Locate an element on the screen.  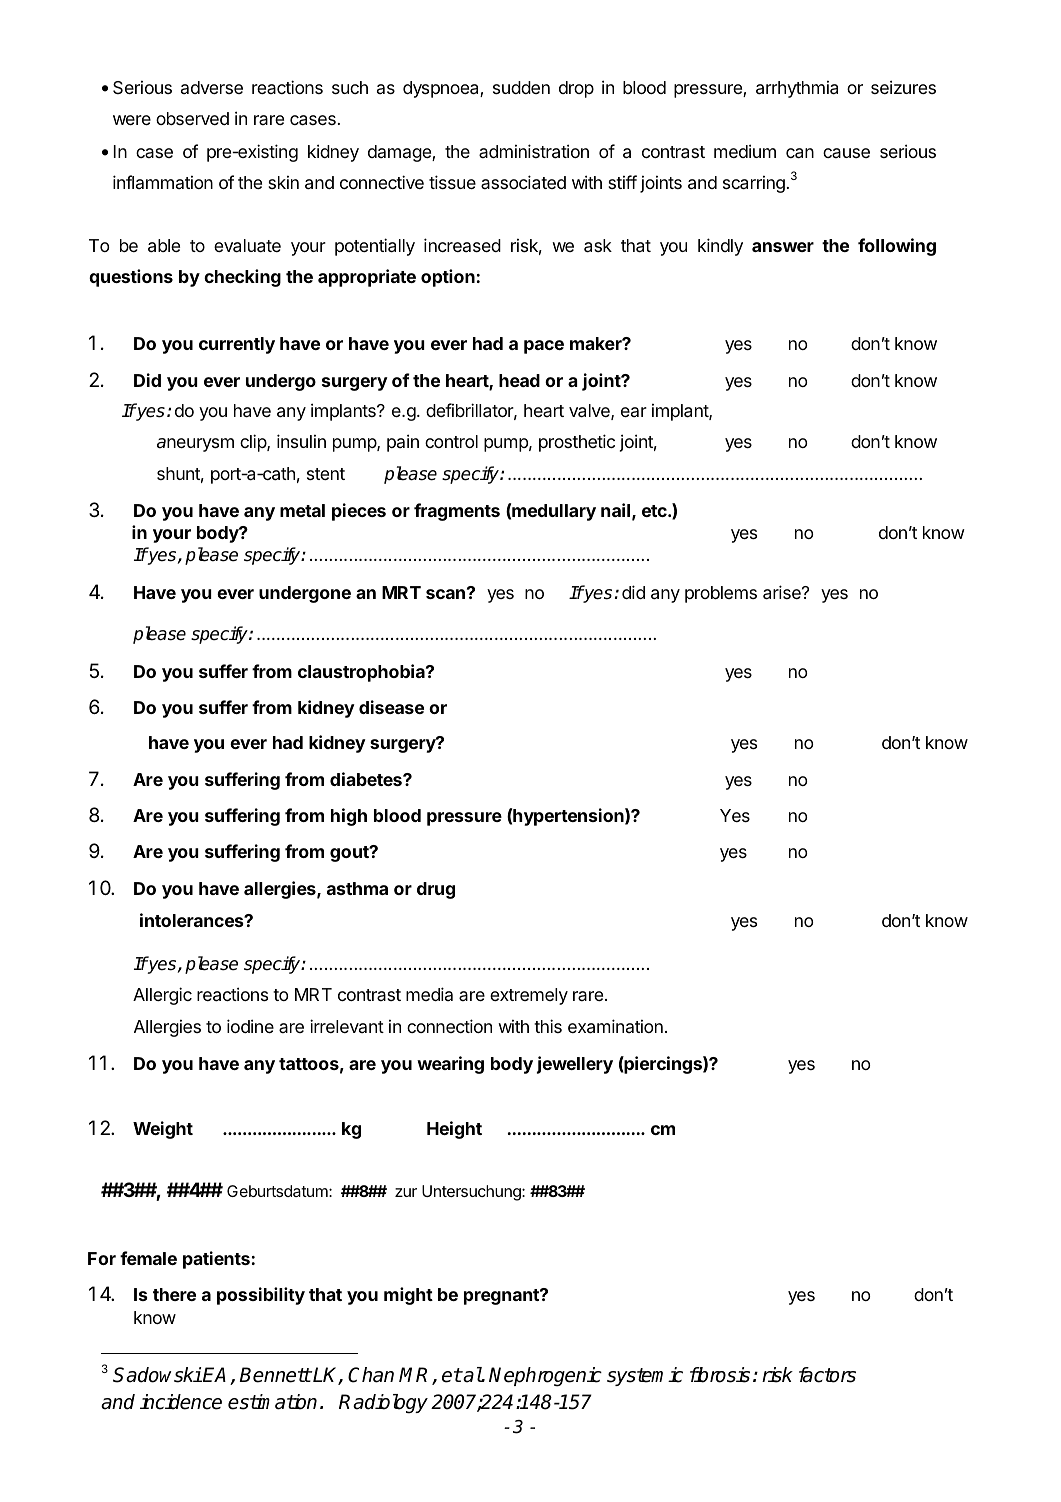
problems is located at coordinates (721, 594).
